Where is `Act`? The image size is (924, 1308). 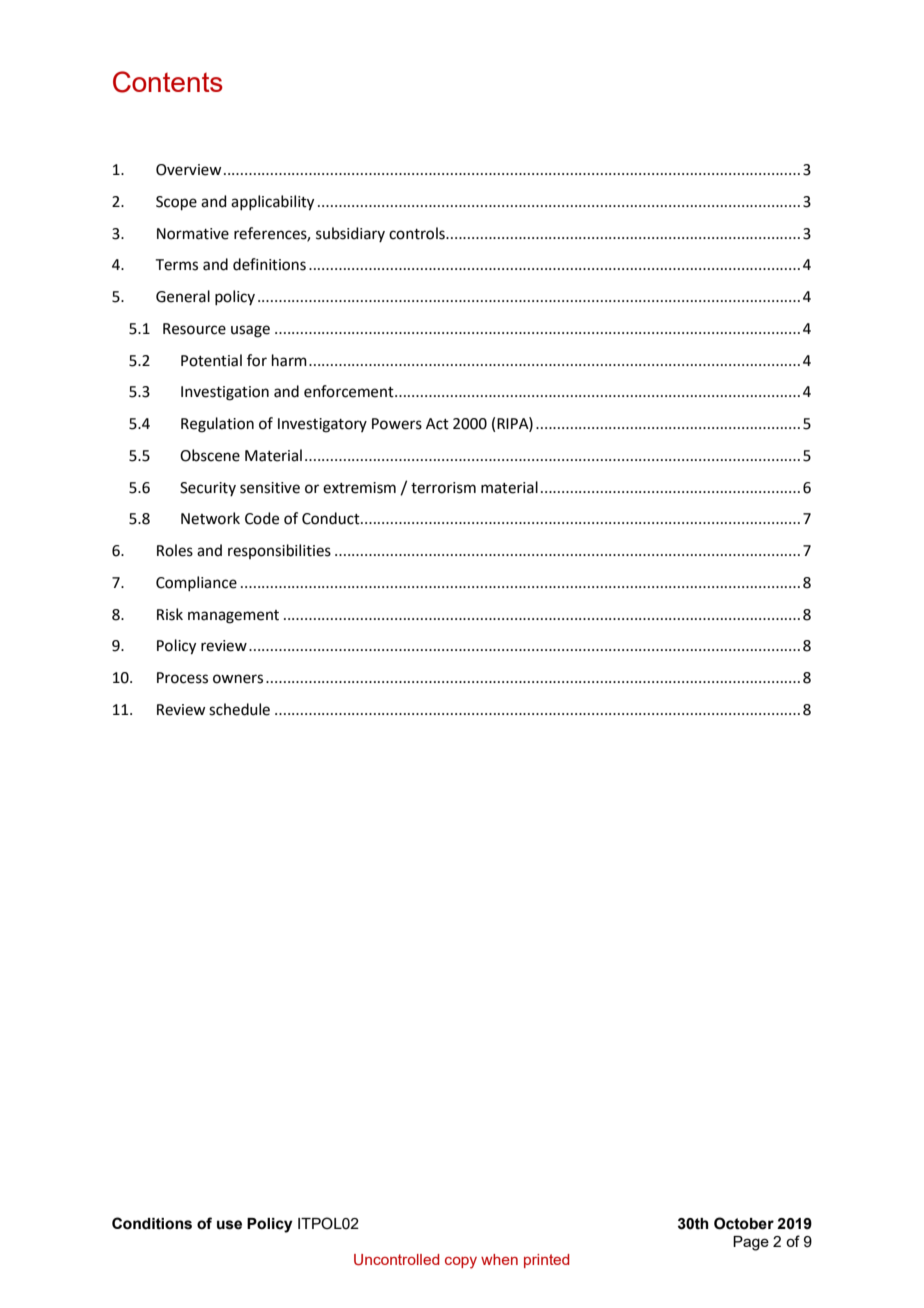
Act is located at coordinates (437, 424).
